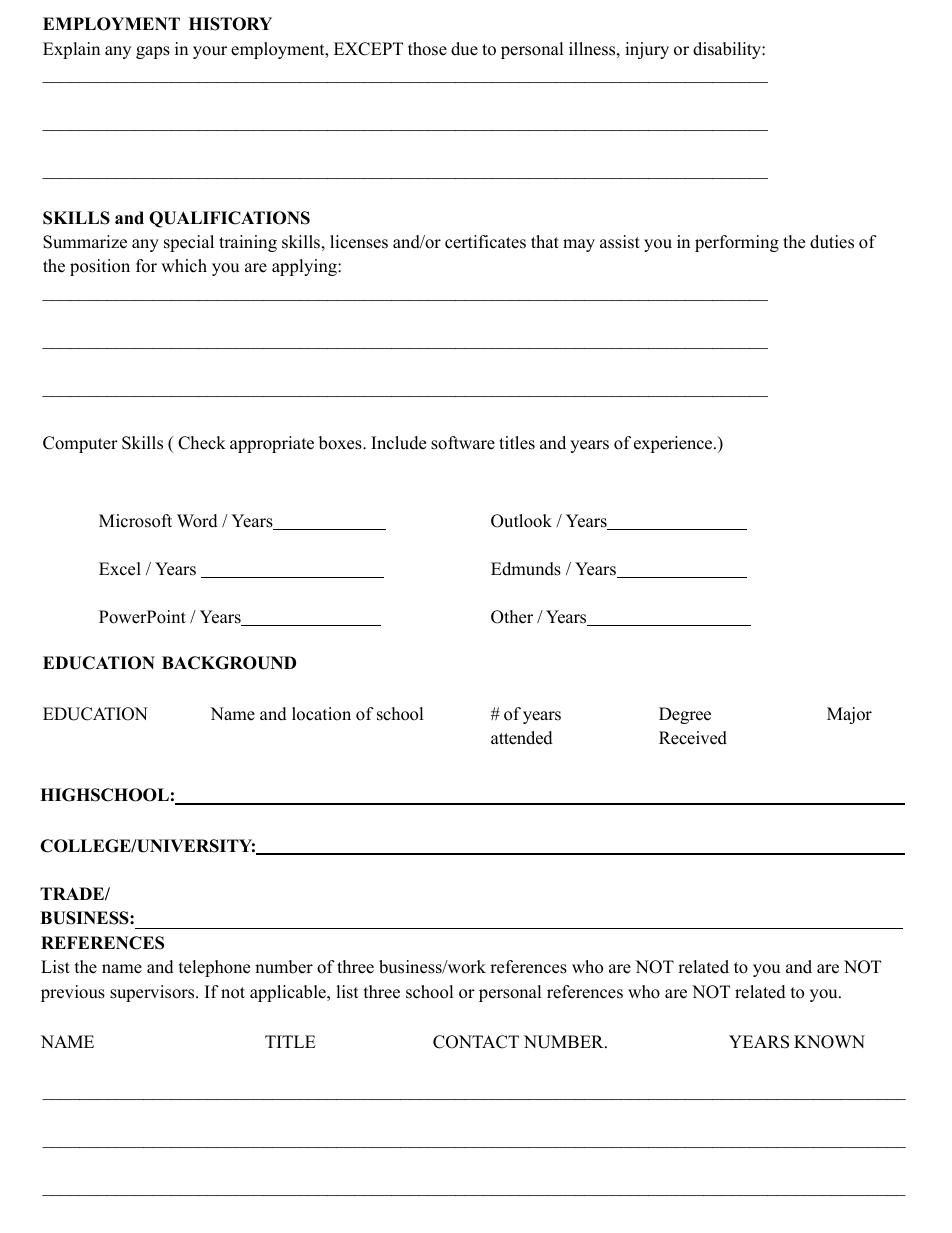 The height and width of the page is (1233, 952). I want to click on which, so click(184, 266).
